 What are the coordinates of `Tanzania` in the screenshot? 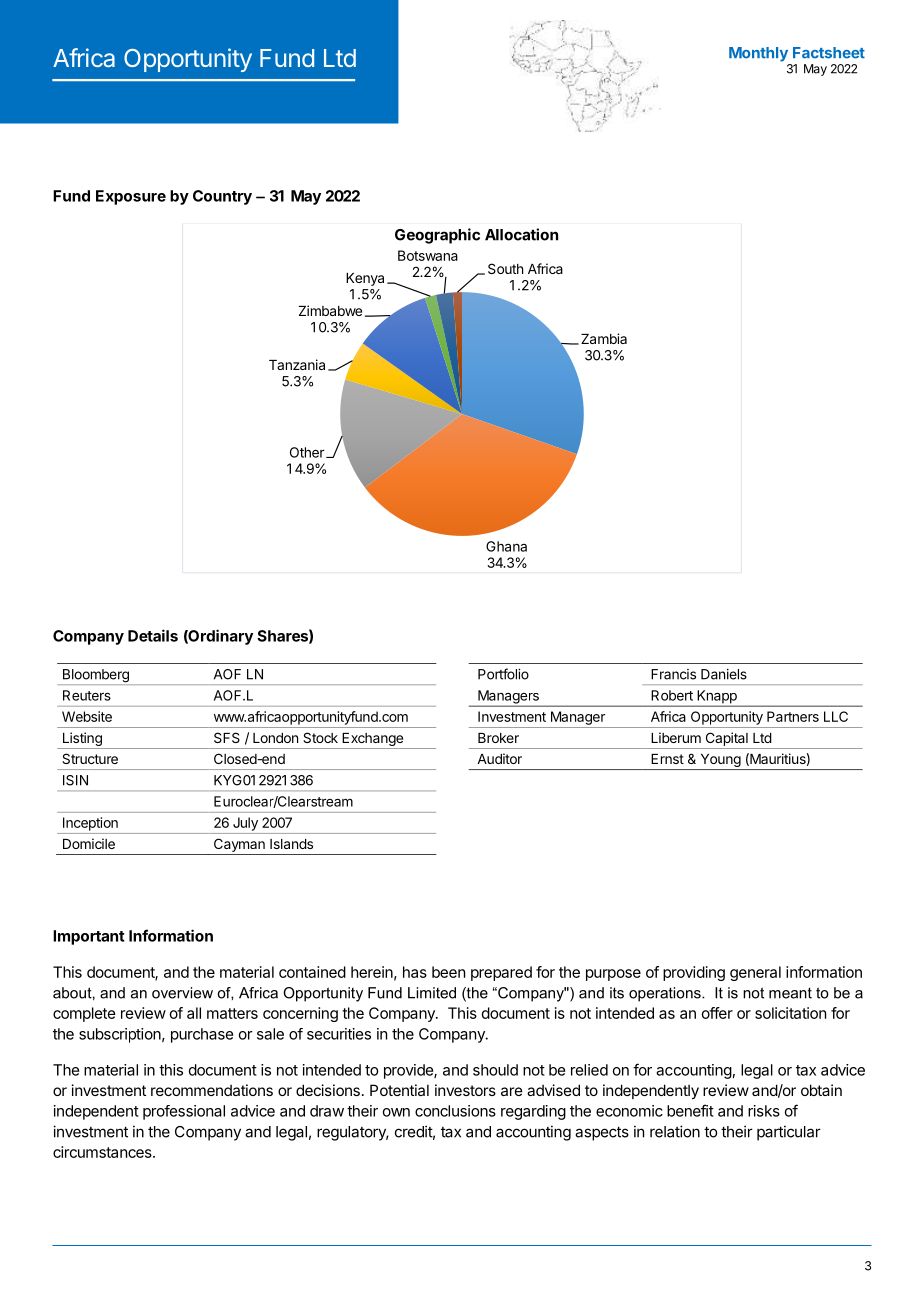 It's located at (297, 364).
